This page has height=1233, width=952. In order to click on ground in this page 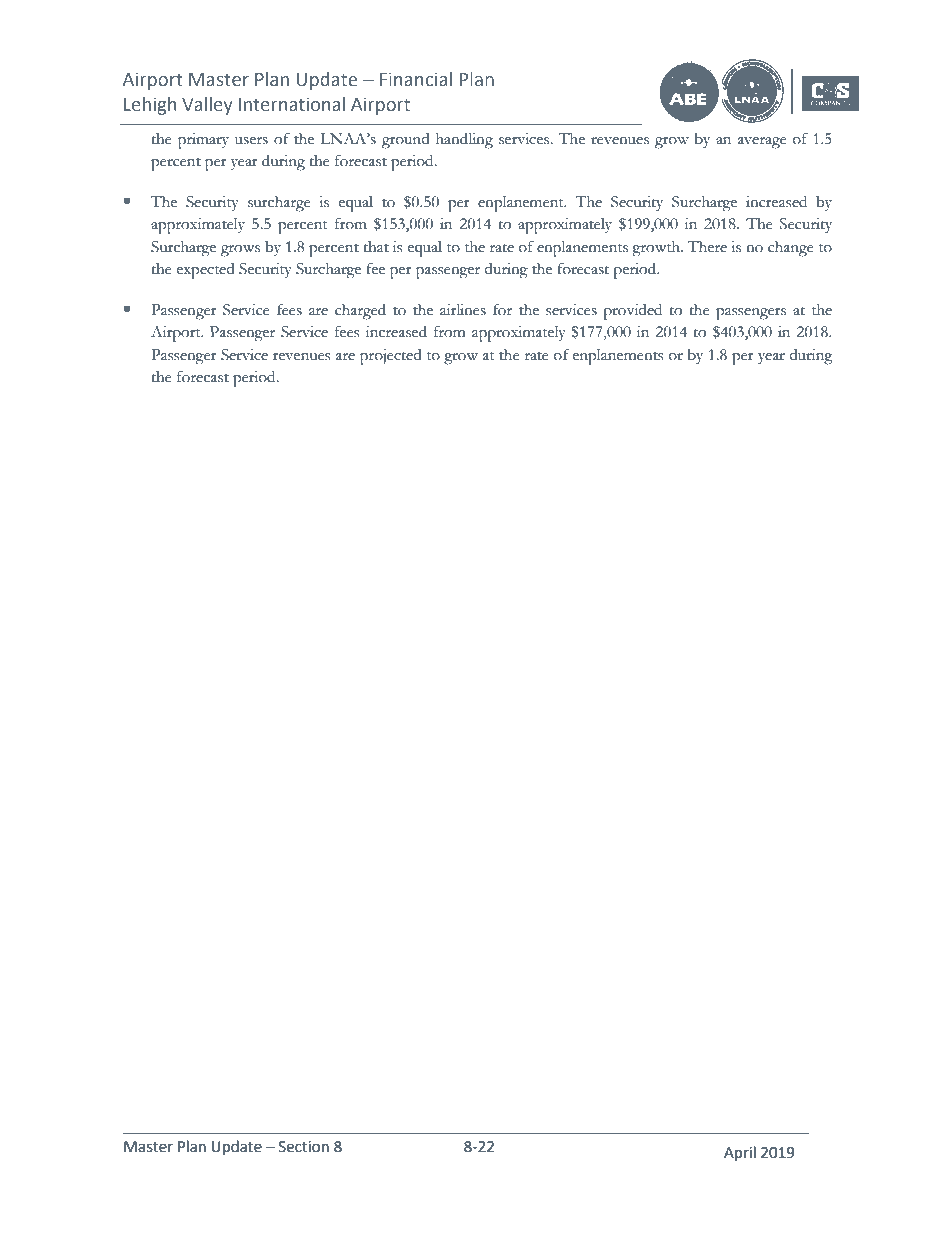, I will do `click(406, 141)`.
